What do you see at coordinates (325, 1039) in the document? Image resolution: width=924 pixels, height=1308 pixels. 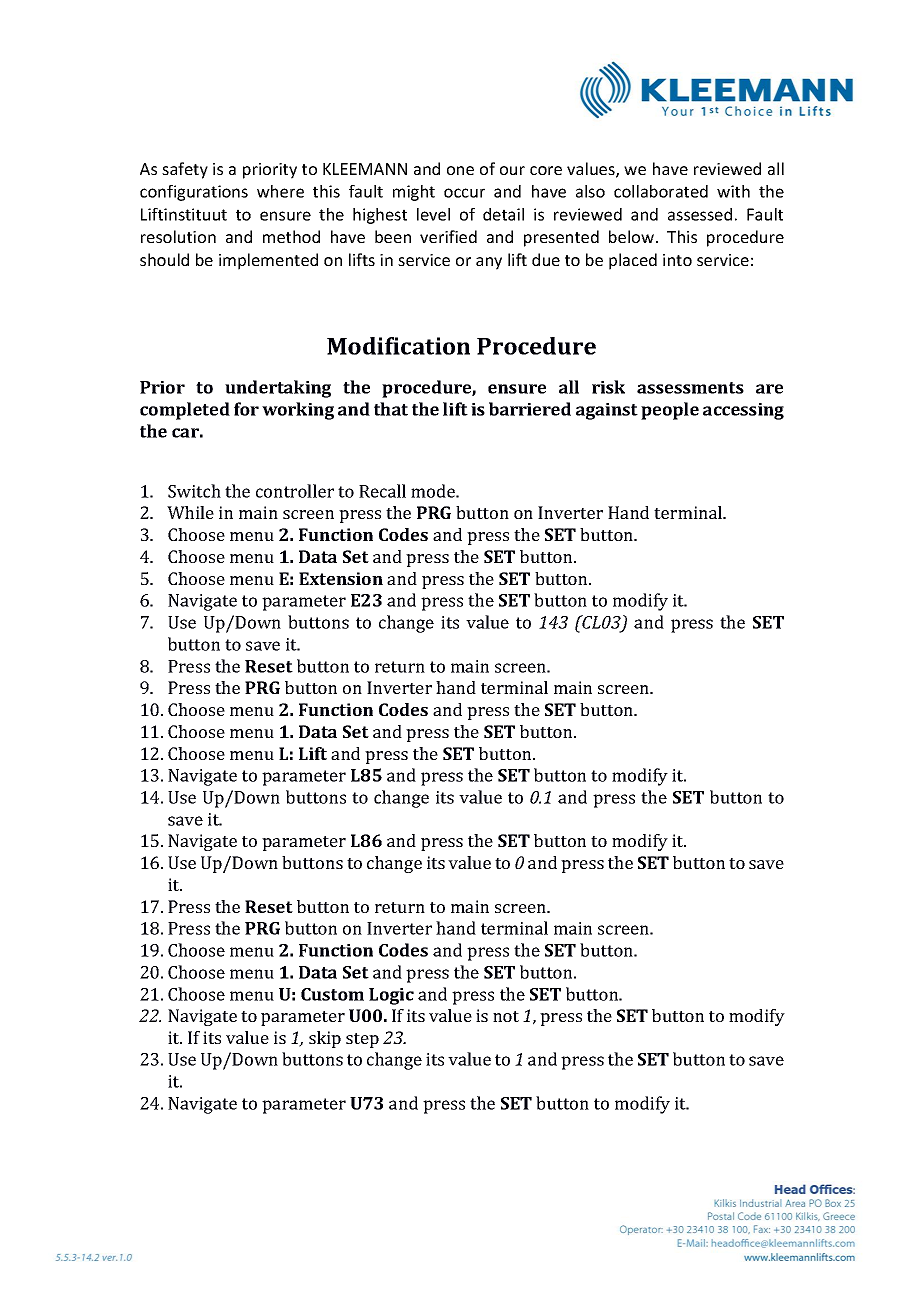 I see `skip` at bounding box center [325, 1039].
